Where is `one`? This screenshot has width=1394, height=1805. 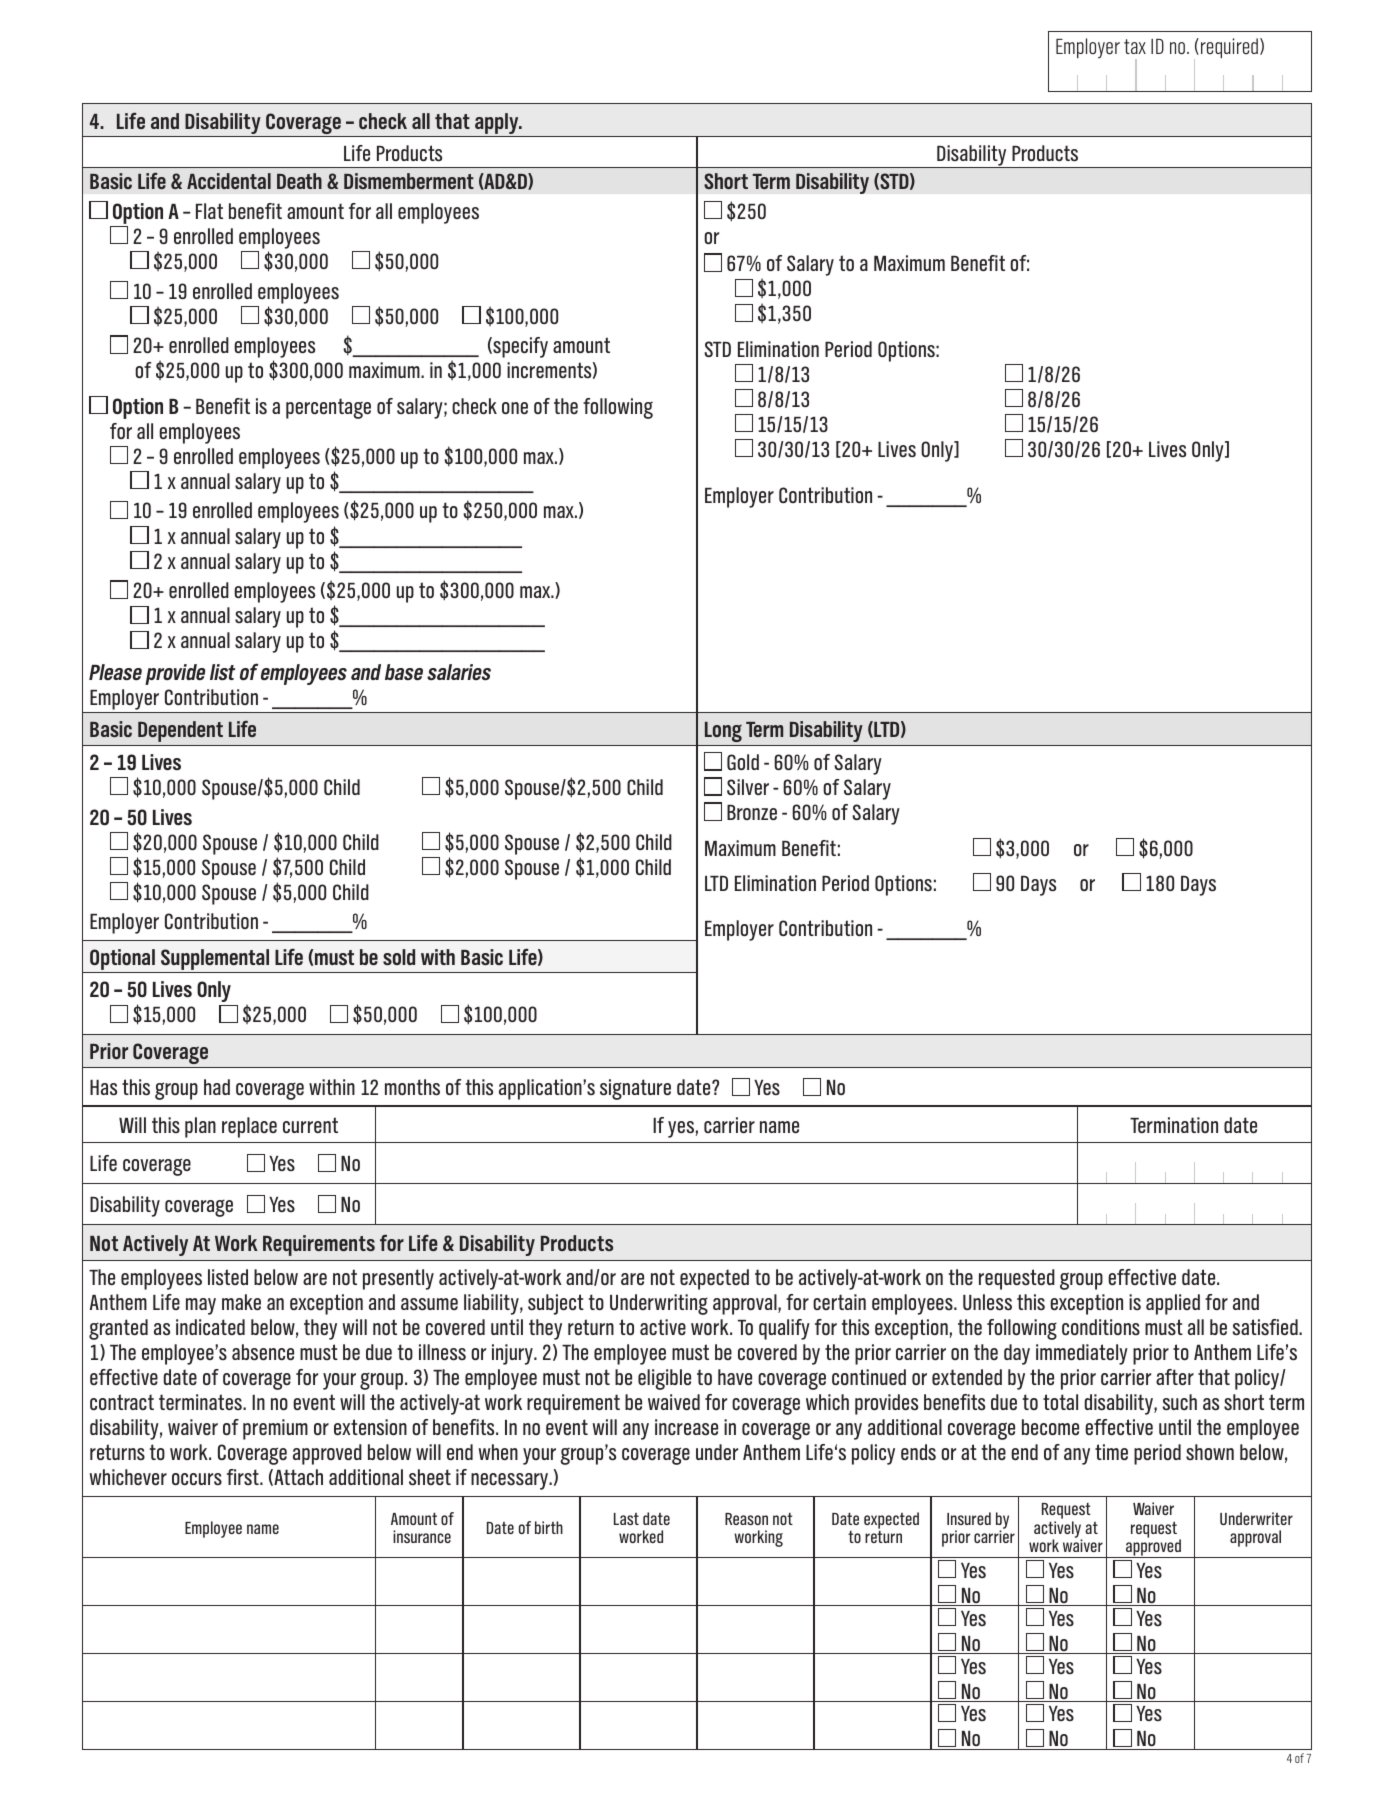
one is located at coordinates (515, 408).
